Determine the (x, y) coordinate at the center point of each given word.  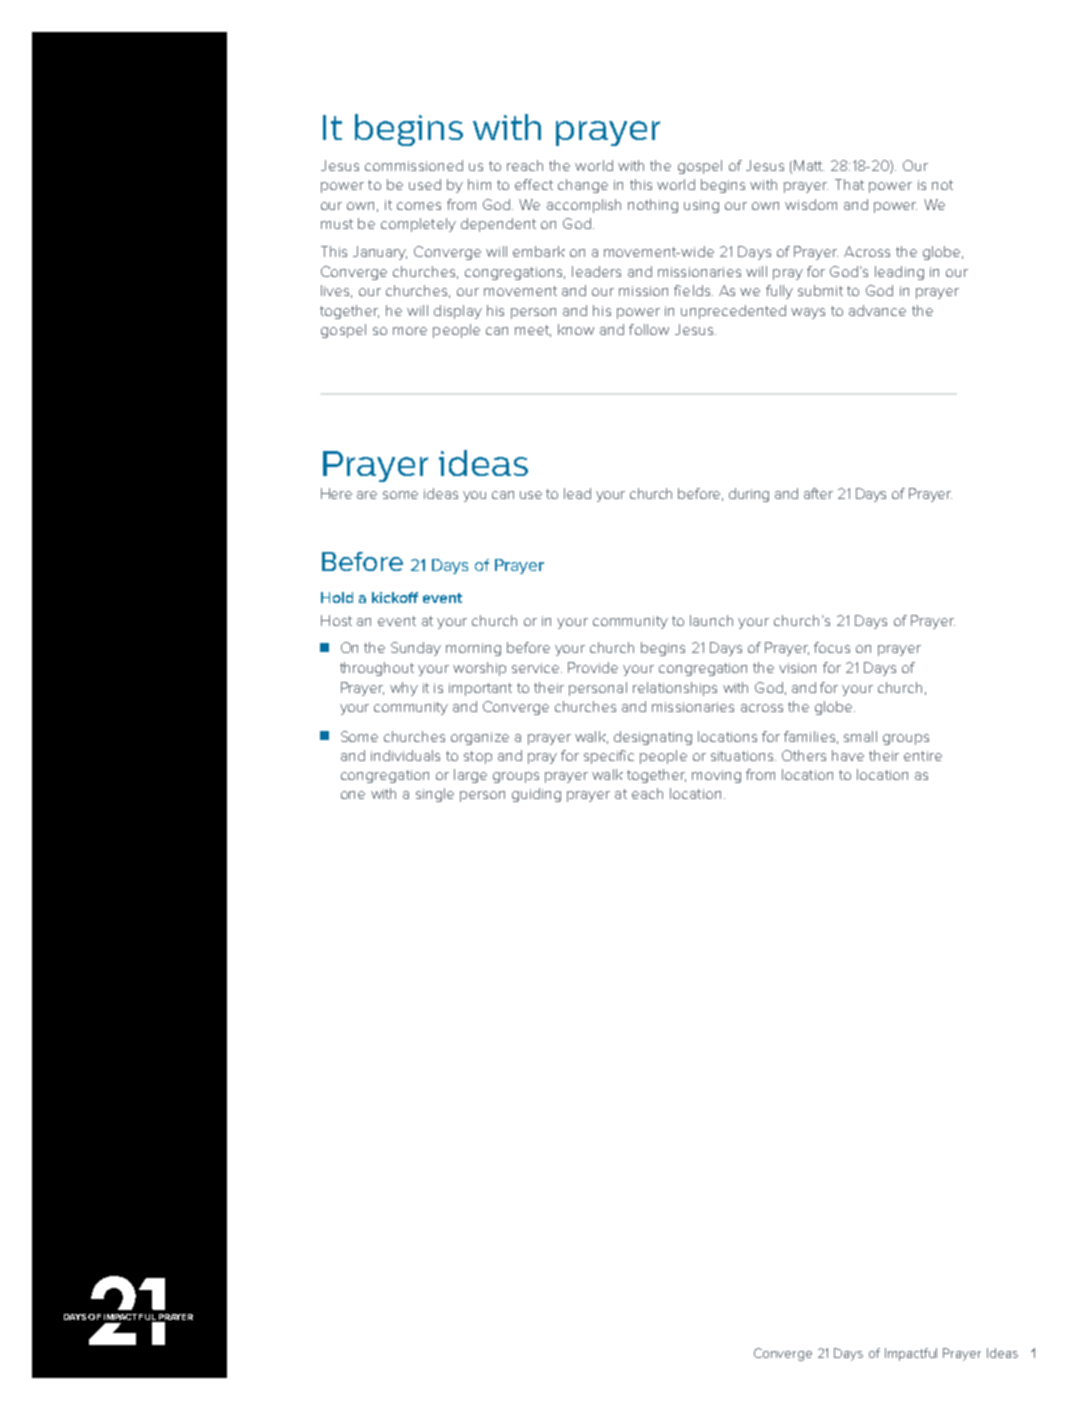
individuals (405, 755)
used (425, 184)
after (818, 493)
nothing (653, 206)
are (367, 495)
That (849, 184)
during (749, 495)
